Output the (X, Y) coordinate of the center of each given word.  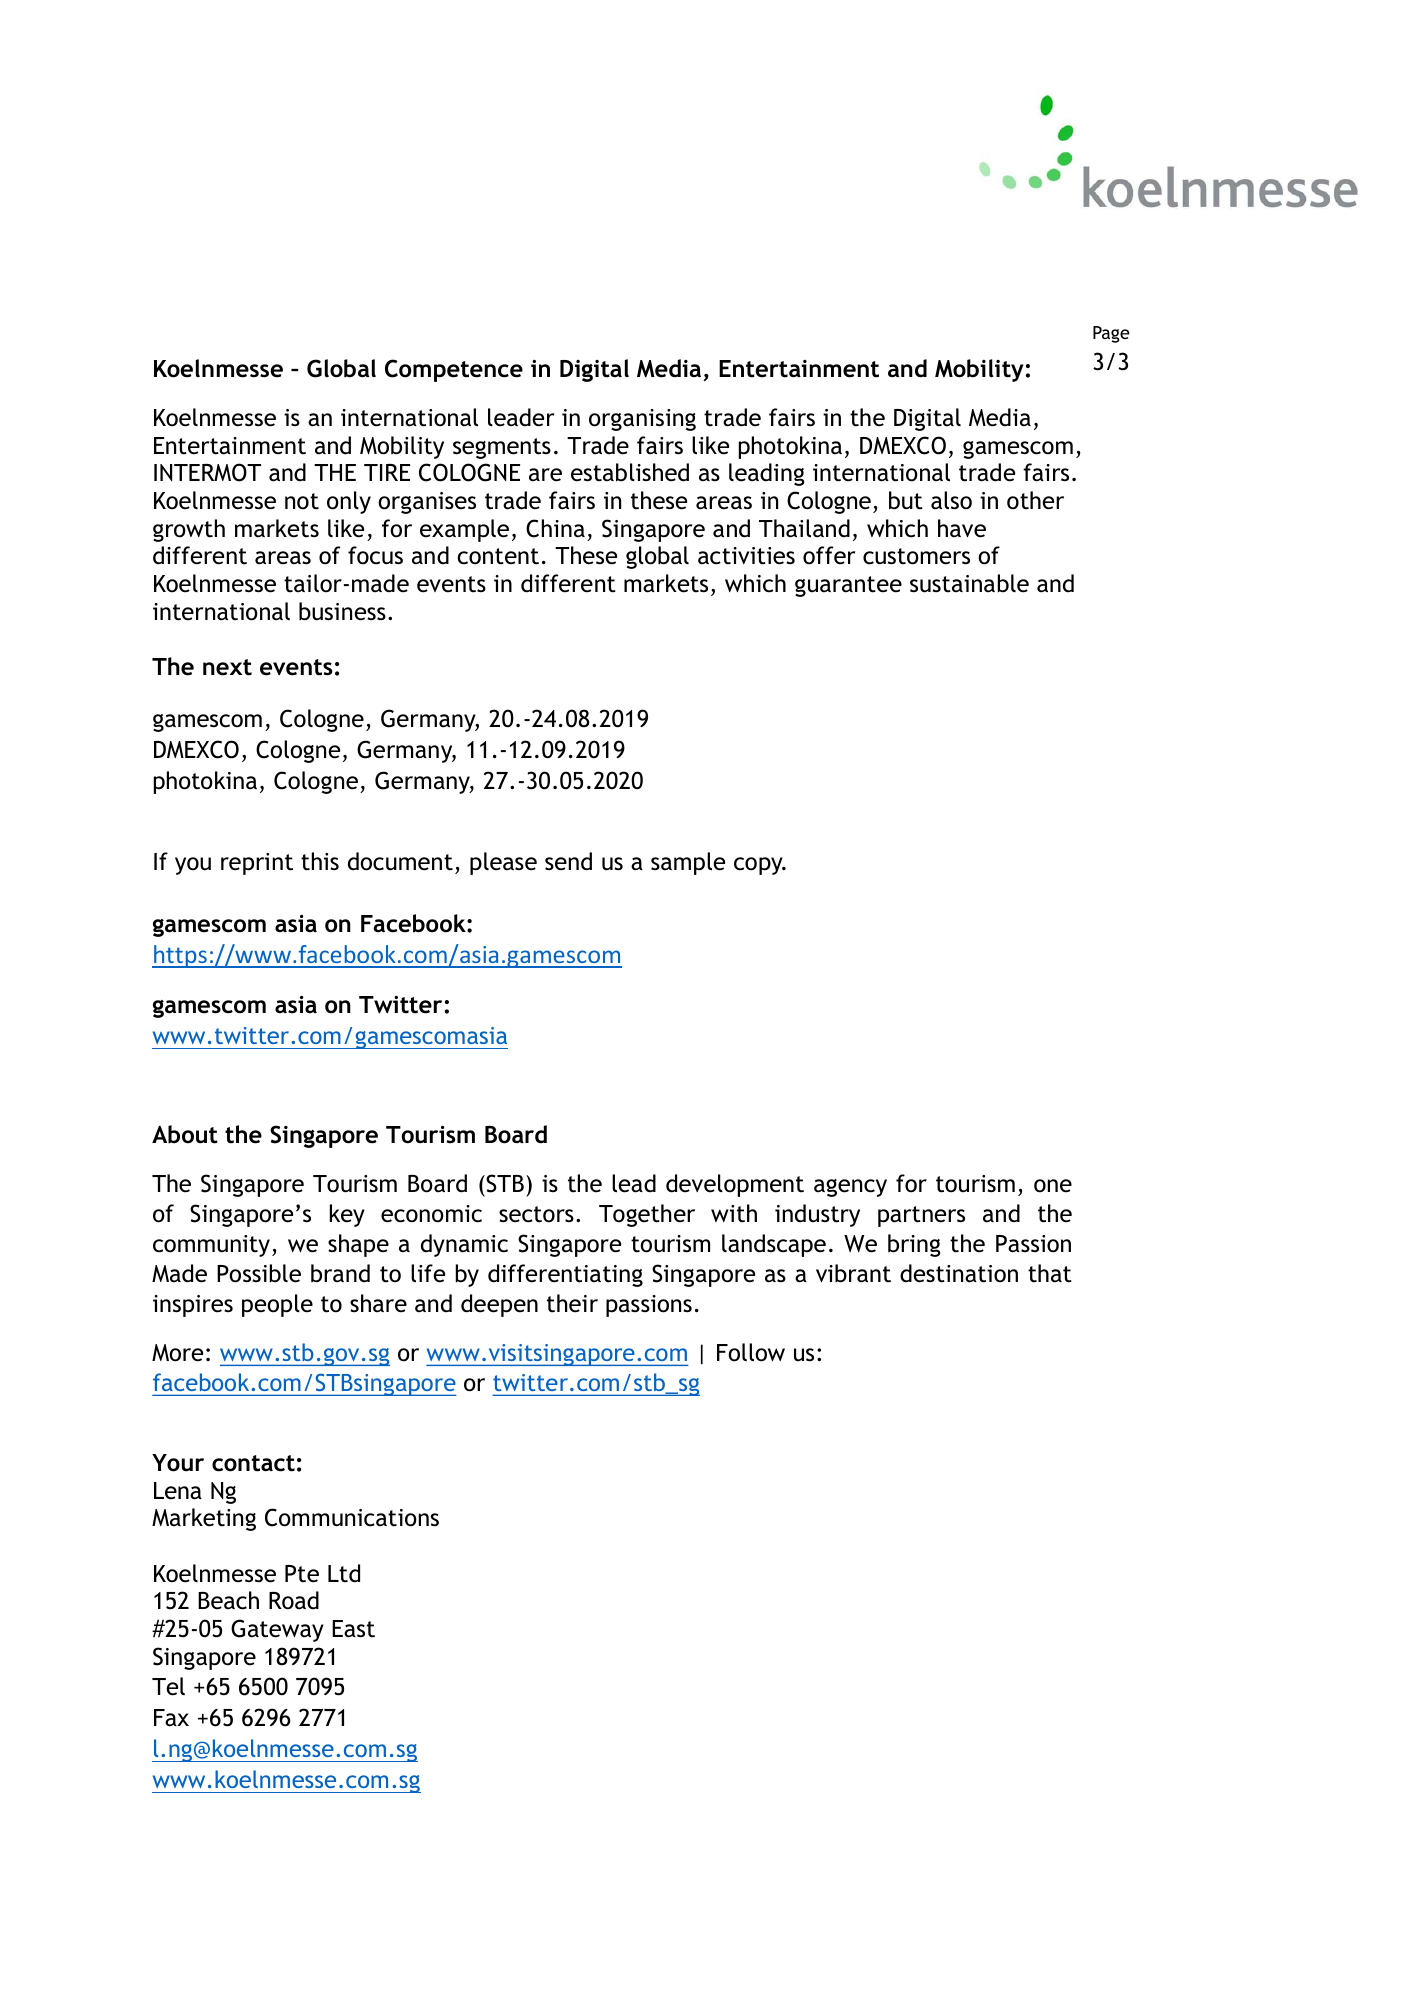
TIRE (387, 472)
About (185, 1134)
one (1053, 1186)
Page (1111, 334)
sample (688, 863)
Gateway (277, 1630)
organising (642, 420)
